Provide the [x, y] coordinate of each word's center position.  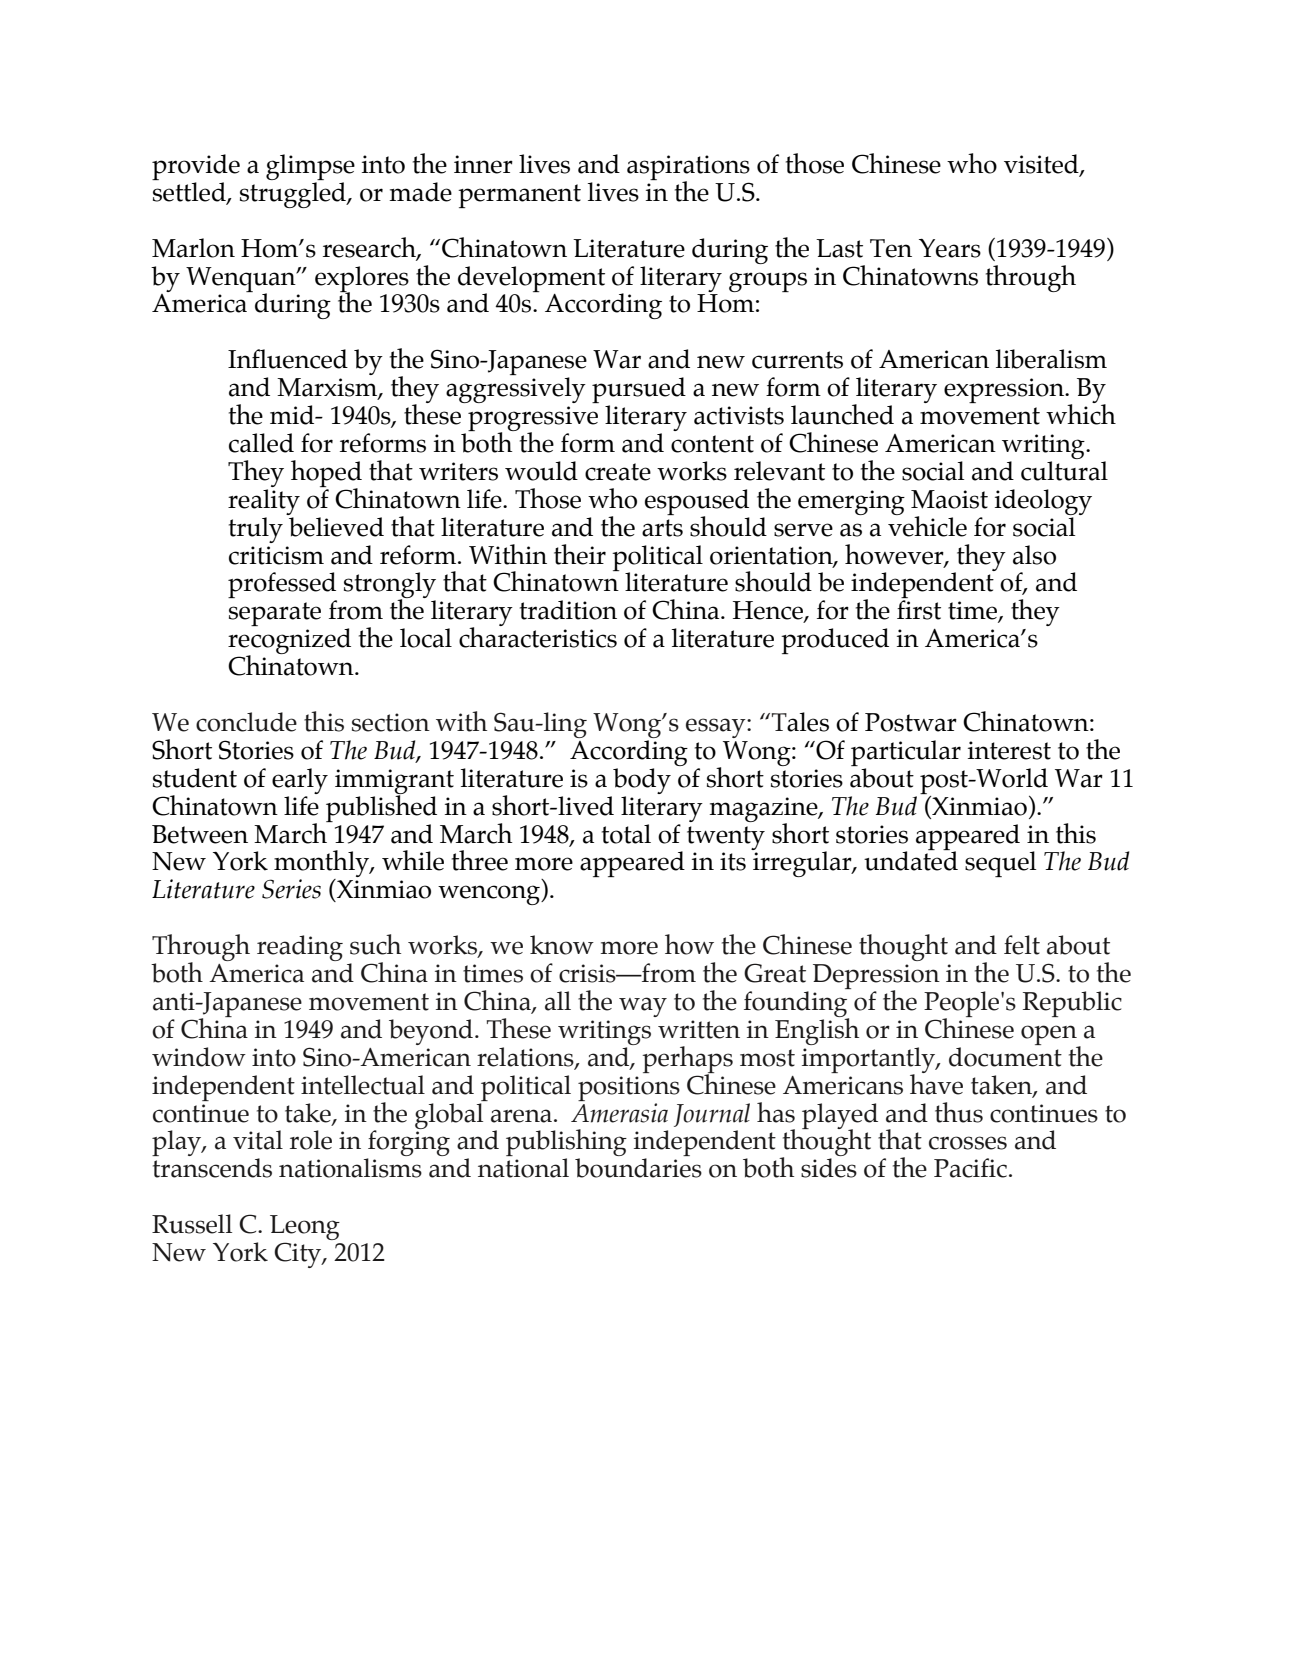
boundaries [638, 1168]
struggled [294, 195]
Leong [305, 1229]
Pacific [970, 1168]
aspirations [688, 168]
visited [1042, 165]
